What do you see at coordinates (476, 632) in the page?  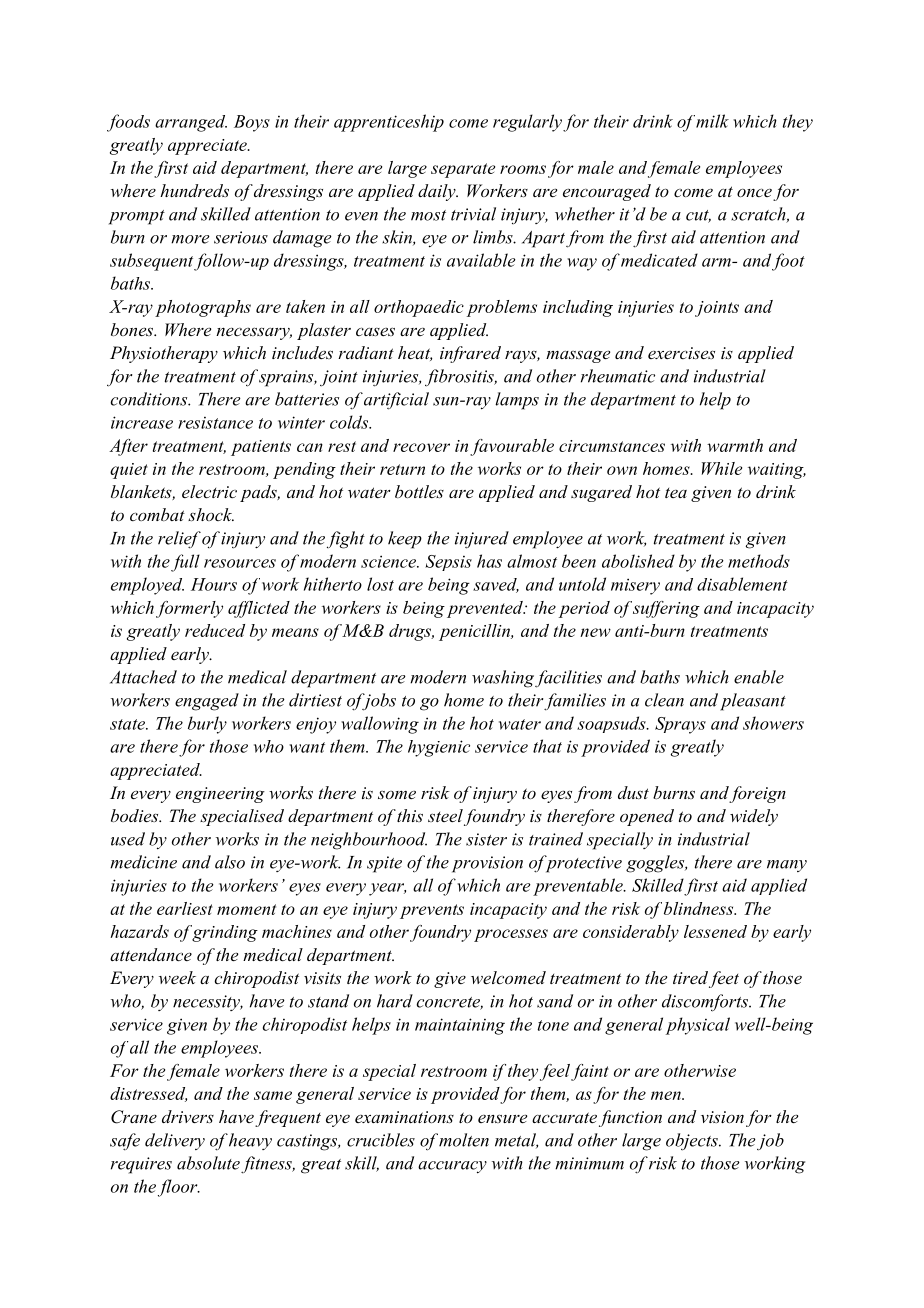 I see `penicillin` at bounding box center [476, 632].
